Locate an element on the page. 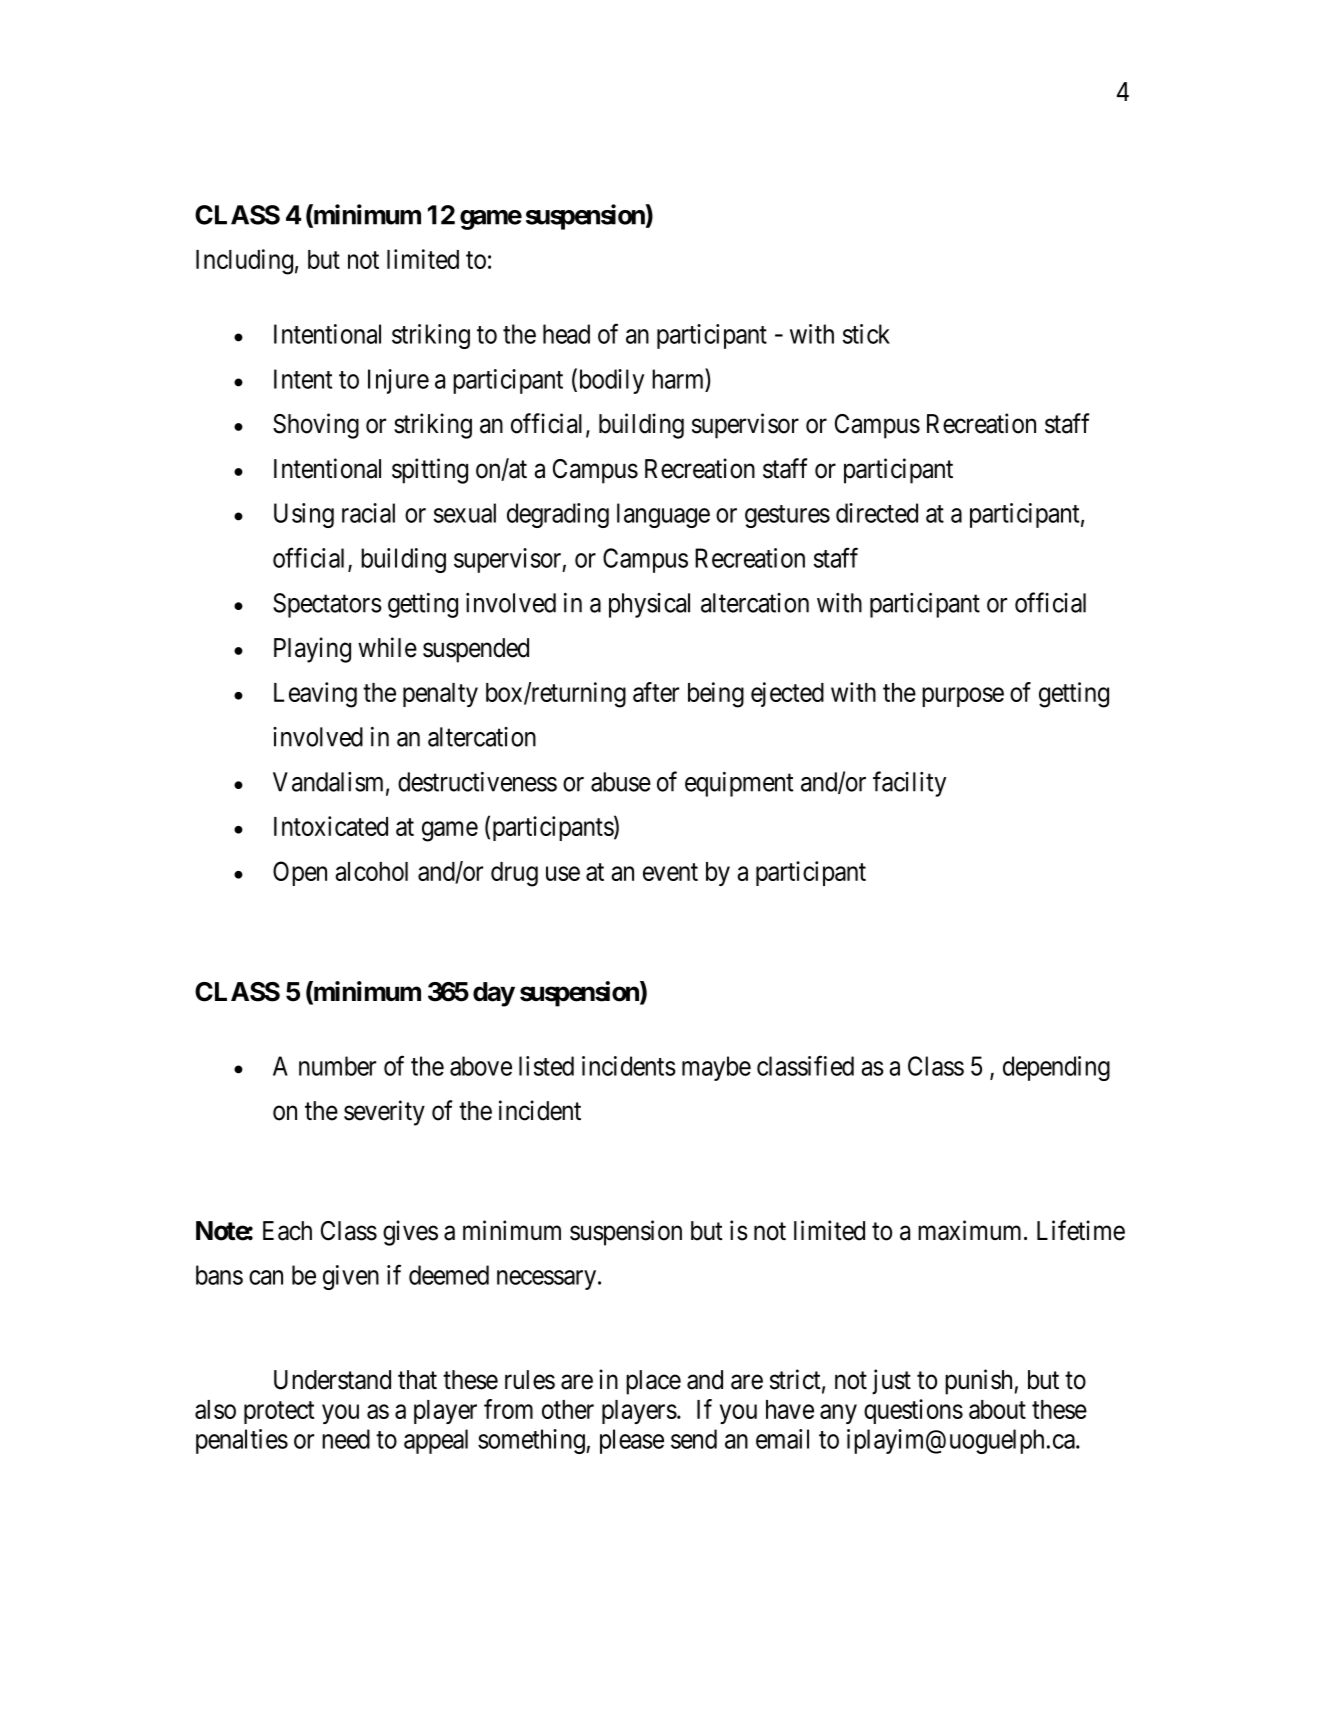 The image size is (1323, 1712). place is located at coordinates (653, 1382).
